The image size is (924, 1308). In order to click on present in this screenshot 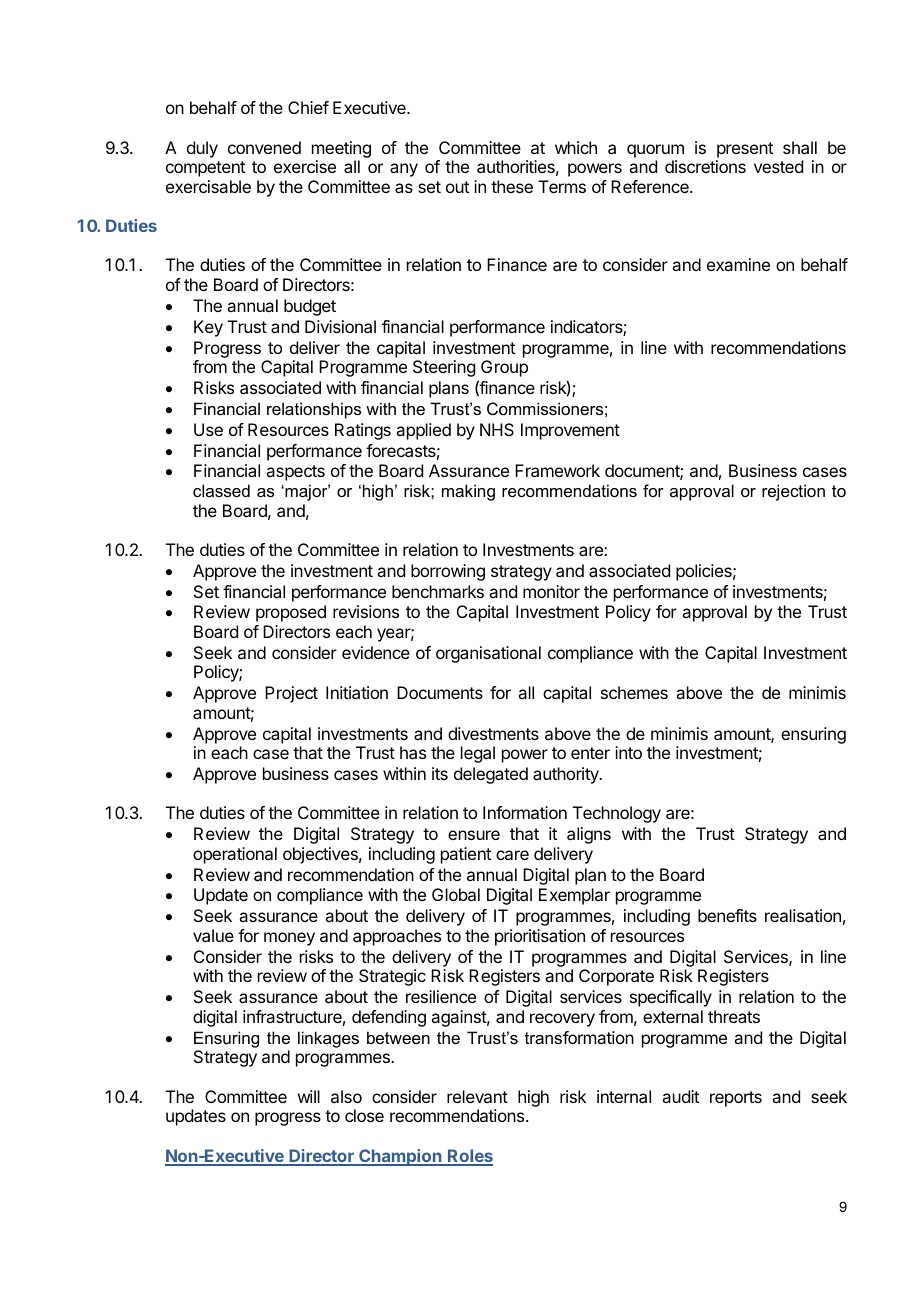, I will do `click(745, 150)`.
